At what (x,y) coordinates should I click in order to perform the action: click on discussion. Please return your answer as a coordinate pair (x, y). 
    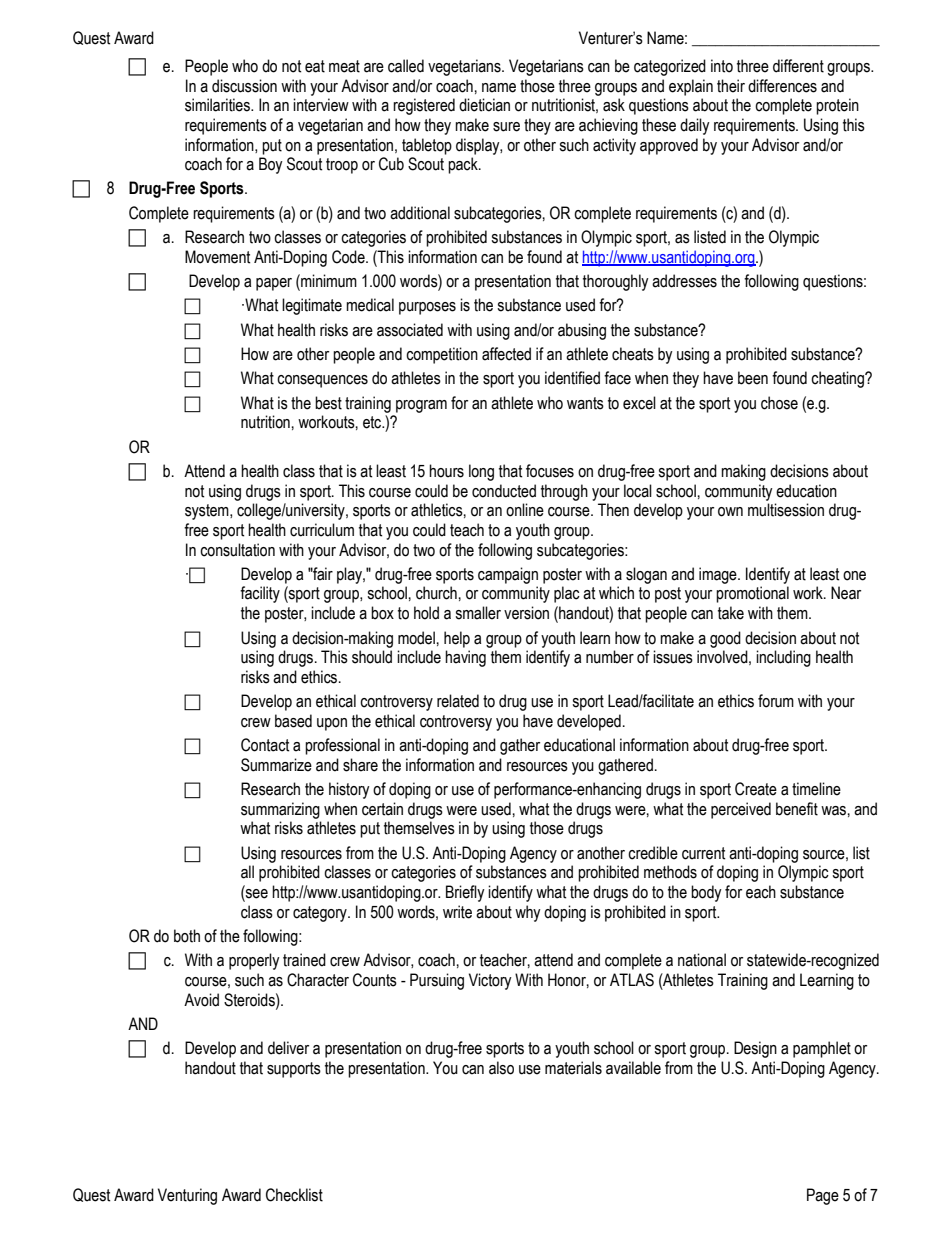
    Looking at the image, I should click on (244, 86).
